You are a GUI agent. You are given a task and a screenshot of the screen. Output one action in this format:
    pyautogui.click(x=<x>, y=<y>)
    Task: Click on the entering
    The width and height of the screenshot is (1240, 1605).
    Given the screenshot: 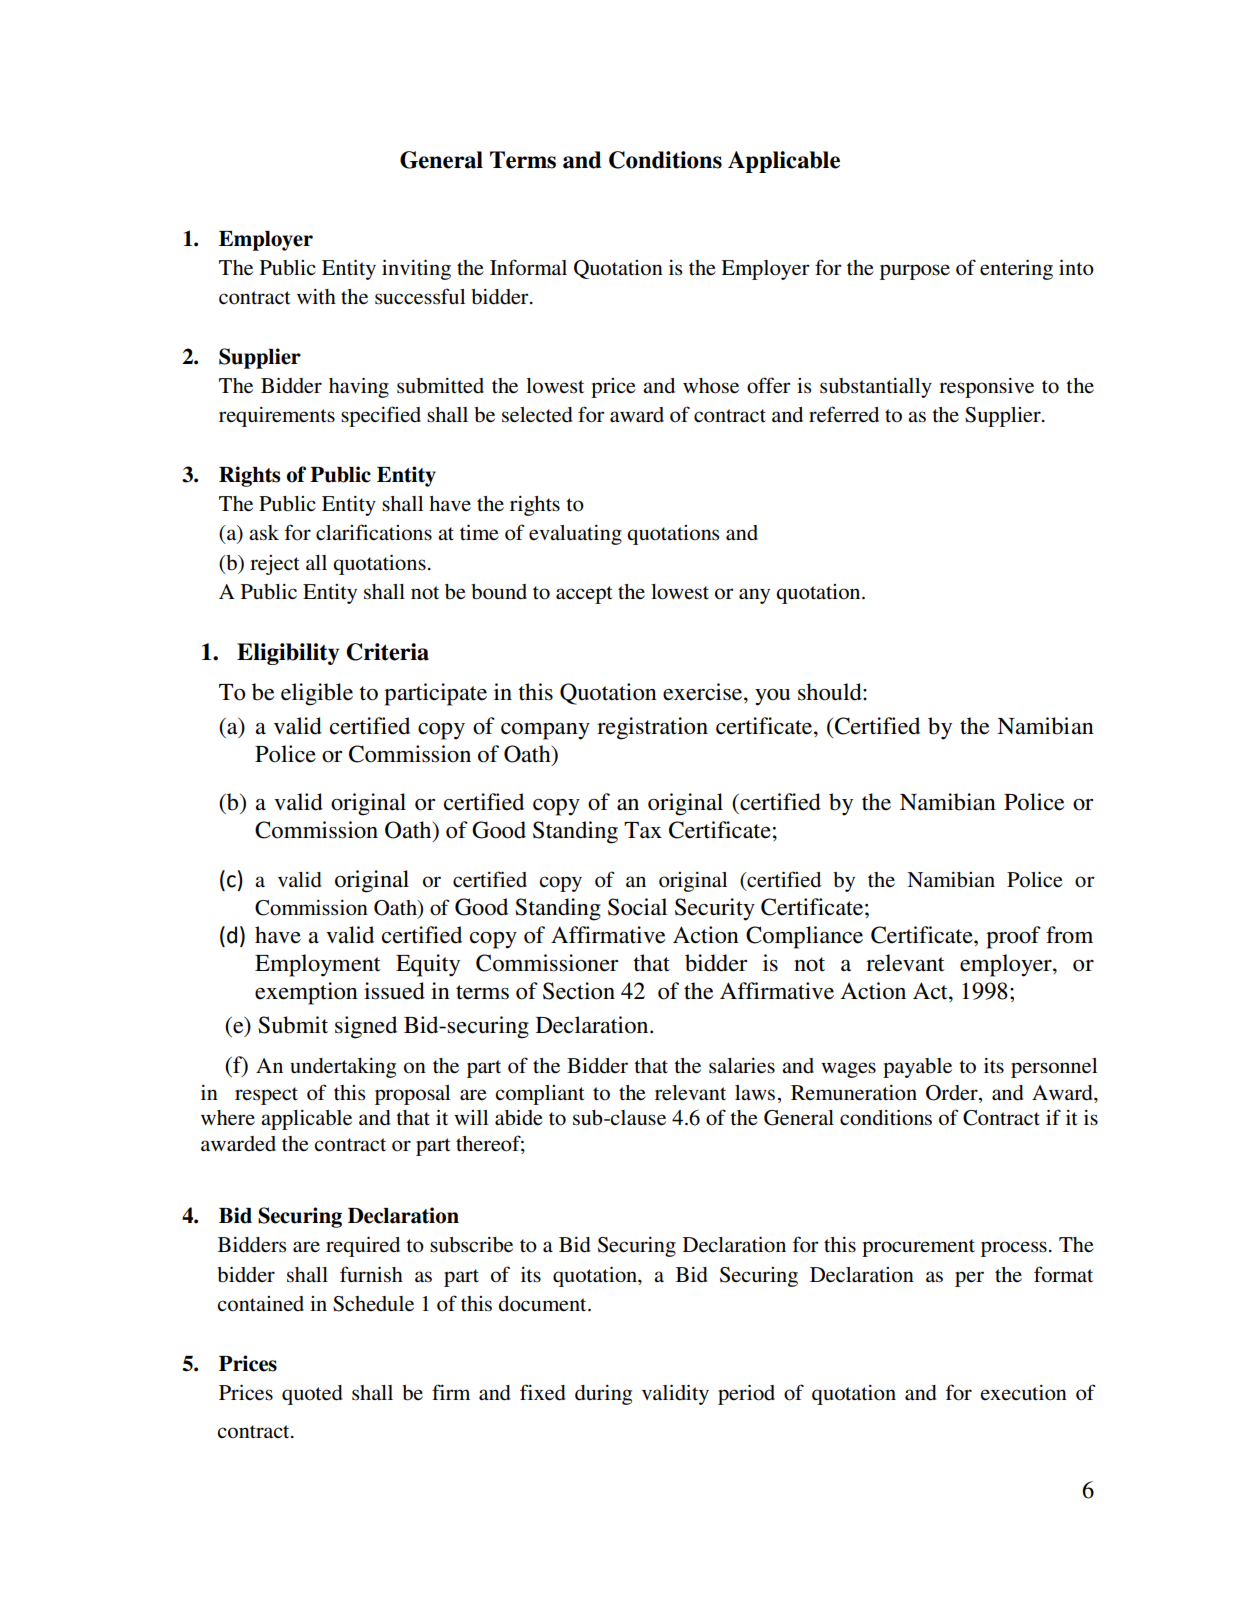 What is the action you would take?
    pyautogui.click(x=1016, y=269)
